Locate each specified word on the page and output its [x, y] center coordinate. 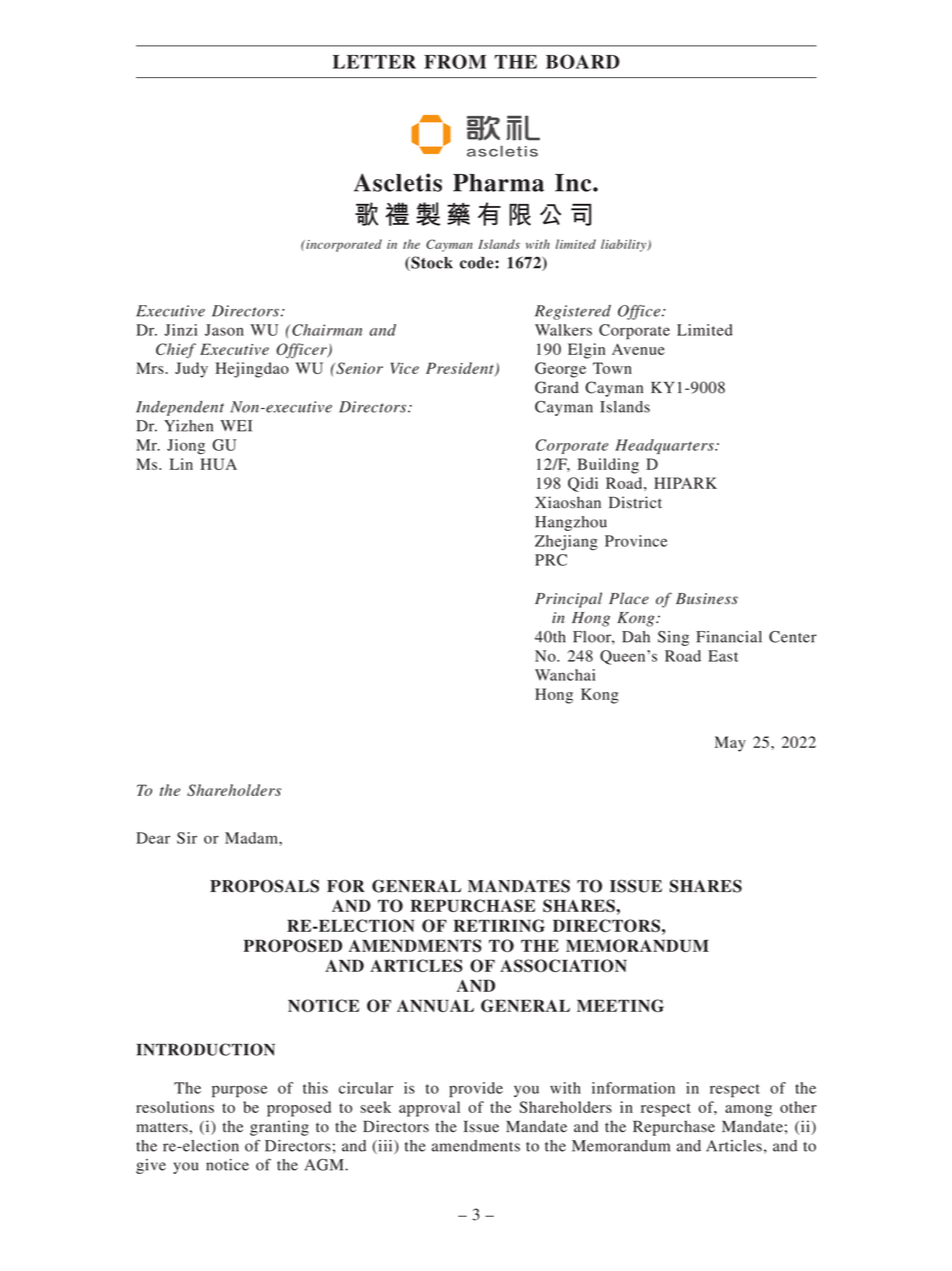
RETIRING [499, 925]
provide [476, 1089]
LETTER [374, 62]
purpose [239, 1091]
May [730, 744]
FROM [455, 61]
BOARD [583, 61]
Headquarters [665, 446]
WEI [236, 426]
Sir [187, 838]
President [461, 369]
